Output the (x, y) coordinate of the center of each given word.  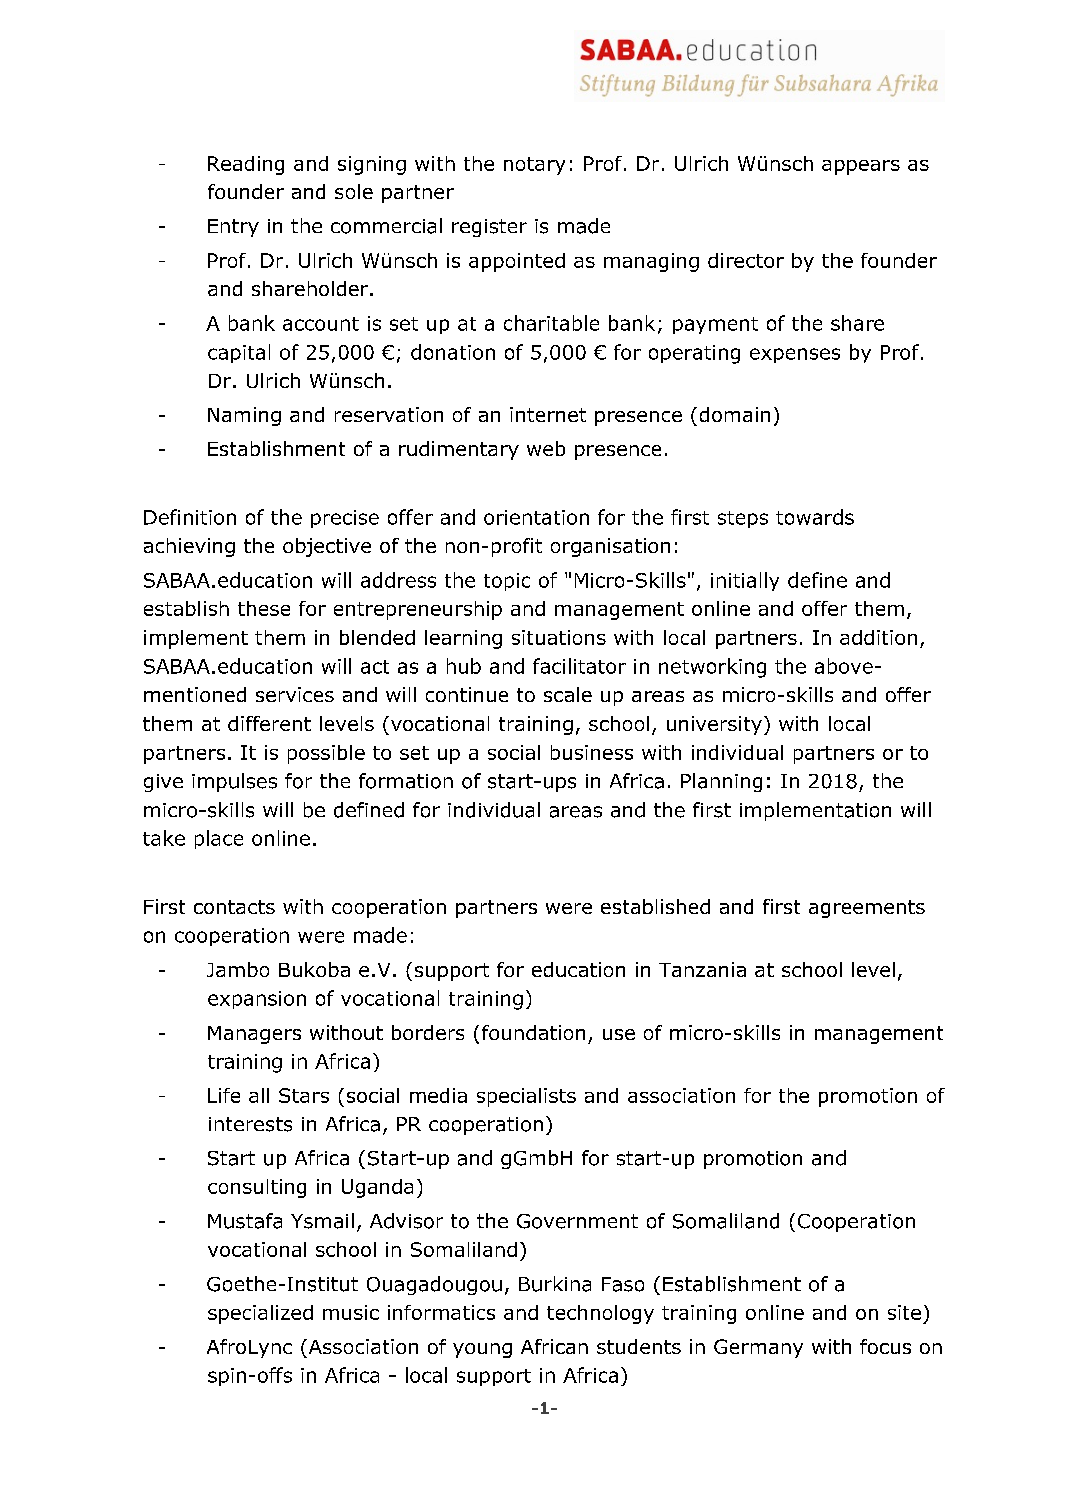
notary (534, 166)
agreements (867, 909)
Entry (233, 228)
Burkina (555, 1284)
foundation (533, 1032)
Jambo (238, 969)
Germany (758, 1348)
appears (861, 167)
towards (815, 517)
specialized (260, 1314)
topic (507, 582)
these (264, 608)
